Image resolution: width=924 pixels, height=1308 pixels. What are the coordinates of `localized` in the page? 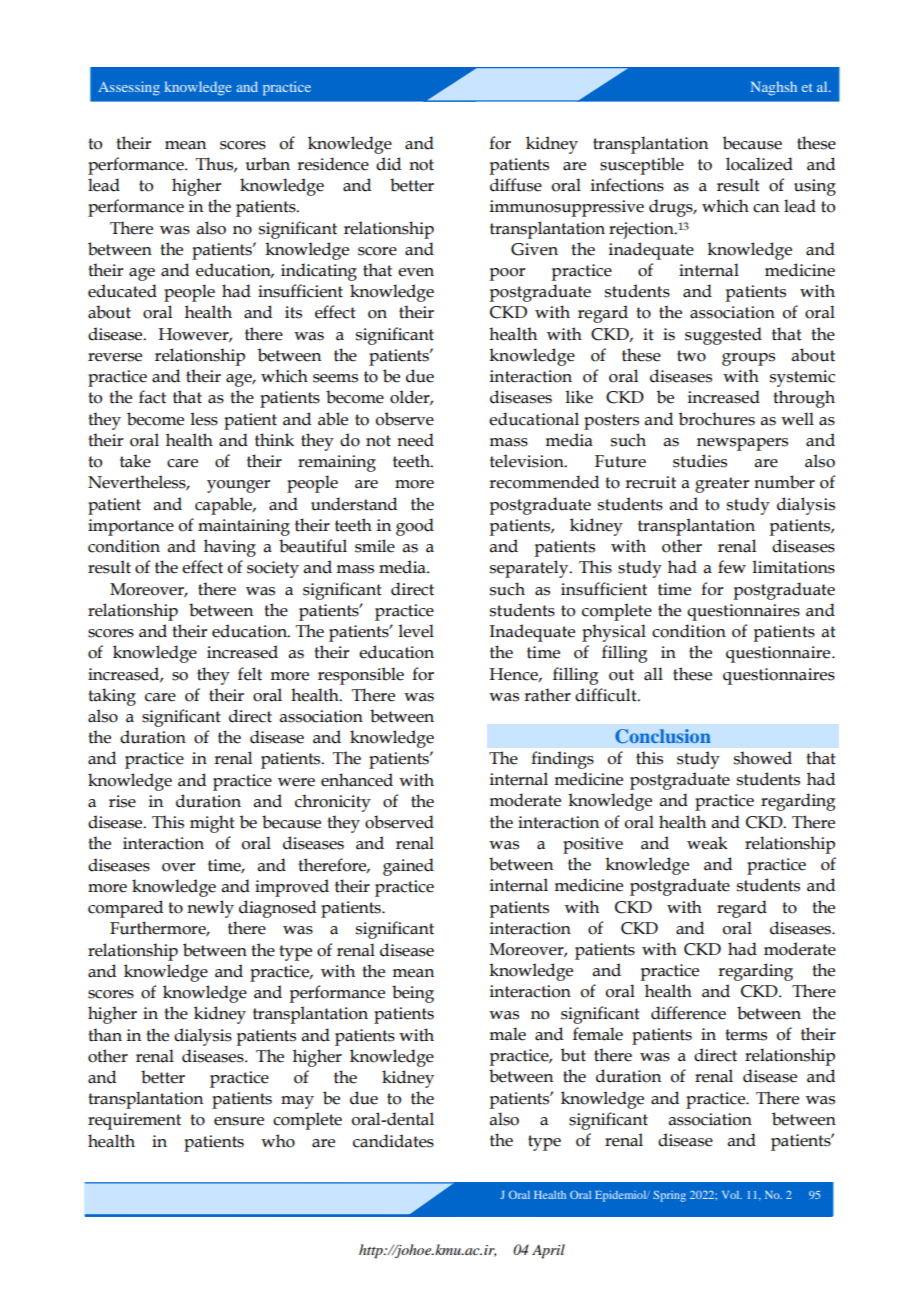 It's located at (759, 164).
